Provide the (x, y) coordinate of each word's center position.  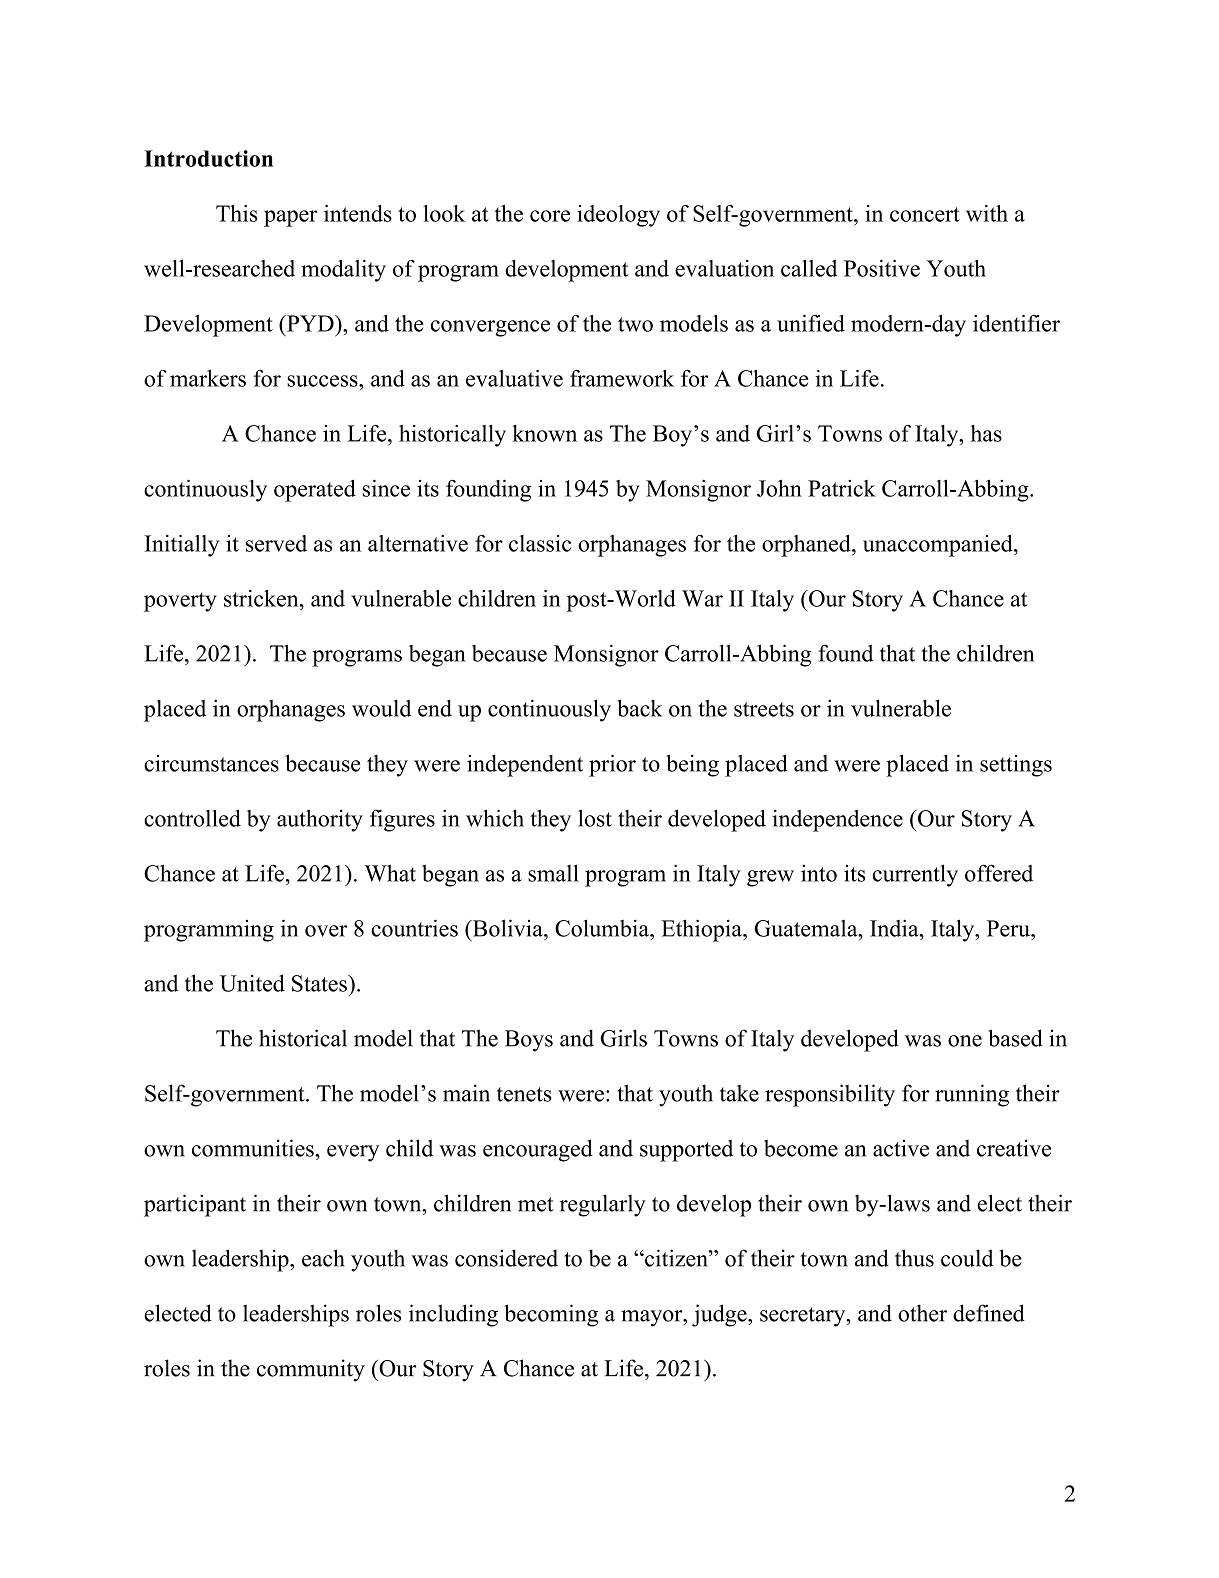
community (311, 1370)
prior (612, 765)
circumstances (211, 763)
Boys (529, 1041)
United (252, 983)
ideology (618, 216)
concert (925, 214)
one (965, 1041)
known (545, 433)
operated (315, 491)
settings (1016, 766)
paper (291, 218)
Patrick (842, 488)
